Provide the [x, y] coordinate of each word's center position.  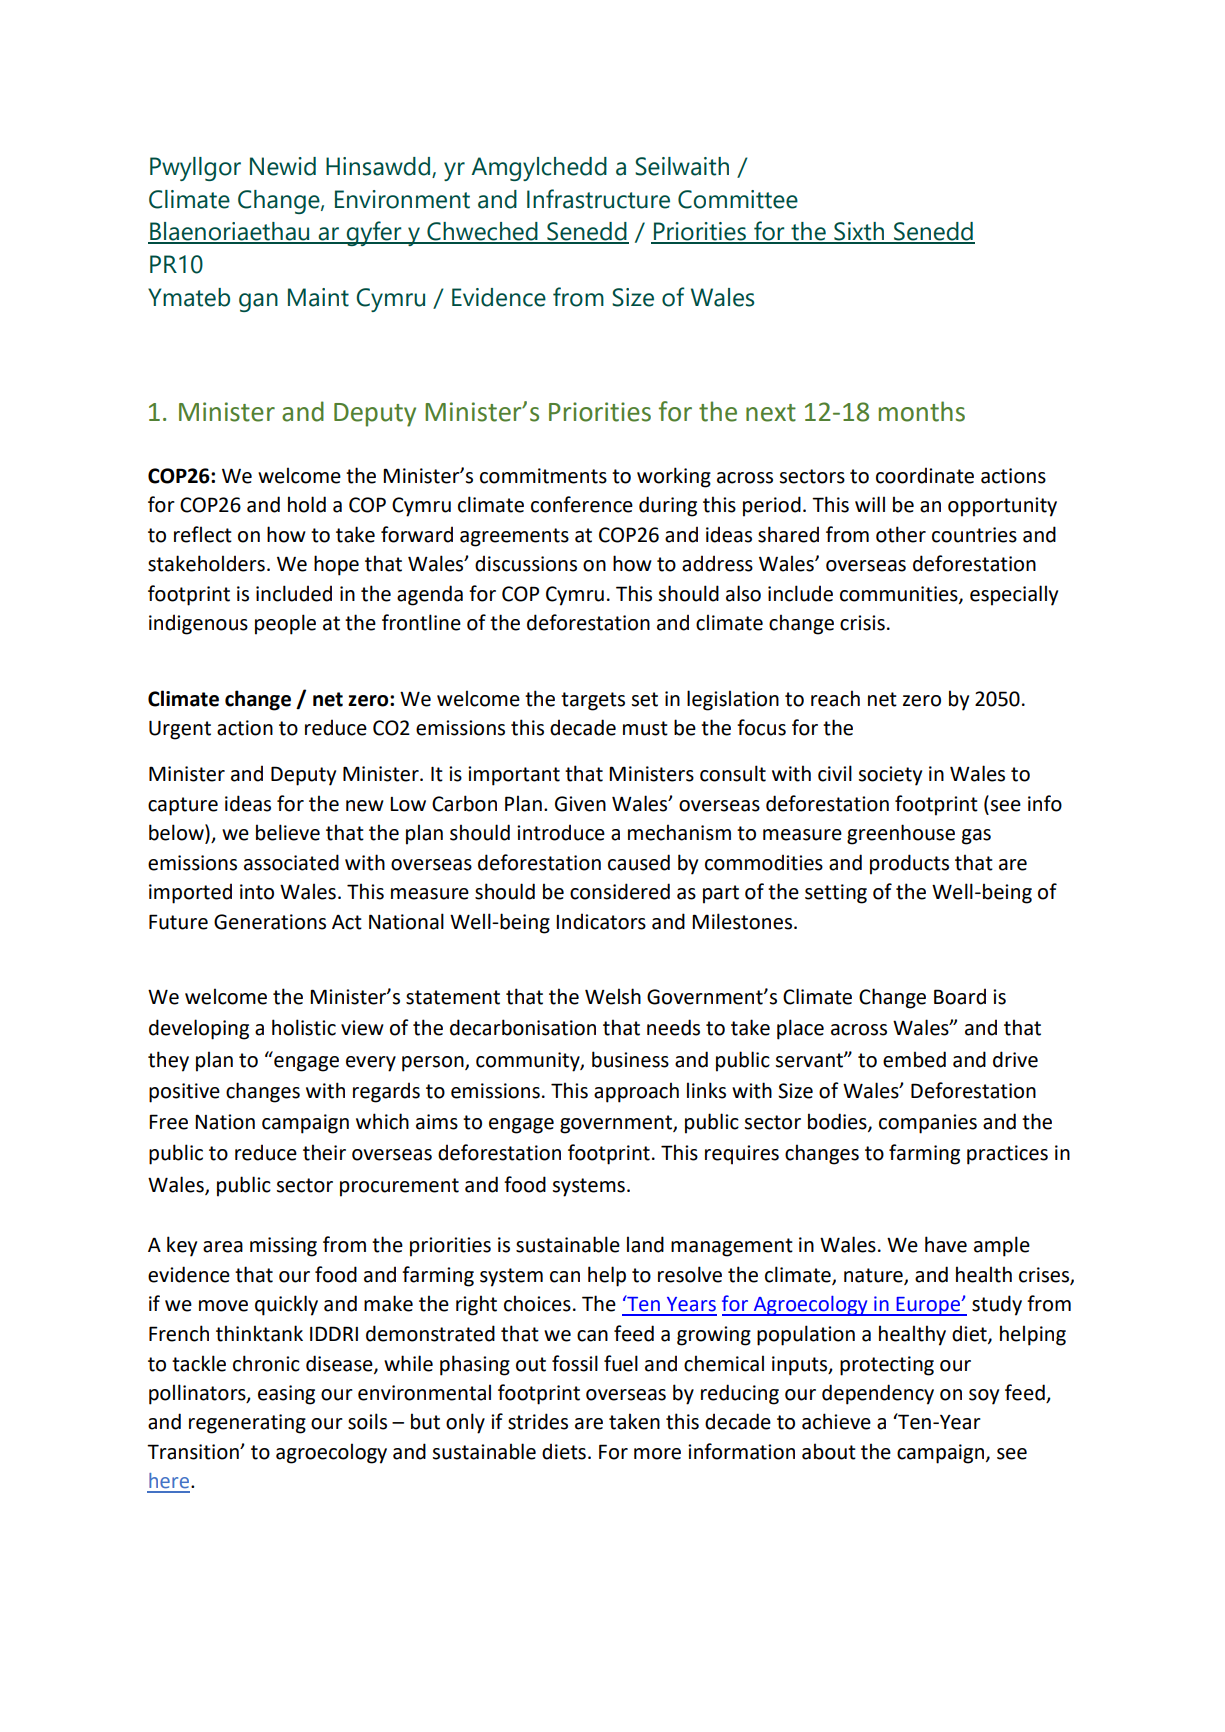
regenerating [247, 1424]
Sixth [859, 232]
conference [582, 504]
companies [928, 1124]
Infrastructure [598, 199]
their [324, 1152]
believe [288, 832]
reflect [203, 534]
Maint [318, 297]
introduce [561, 832]
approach [636, 1092]
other [901, 534]
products [909, 864]
